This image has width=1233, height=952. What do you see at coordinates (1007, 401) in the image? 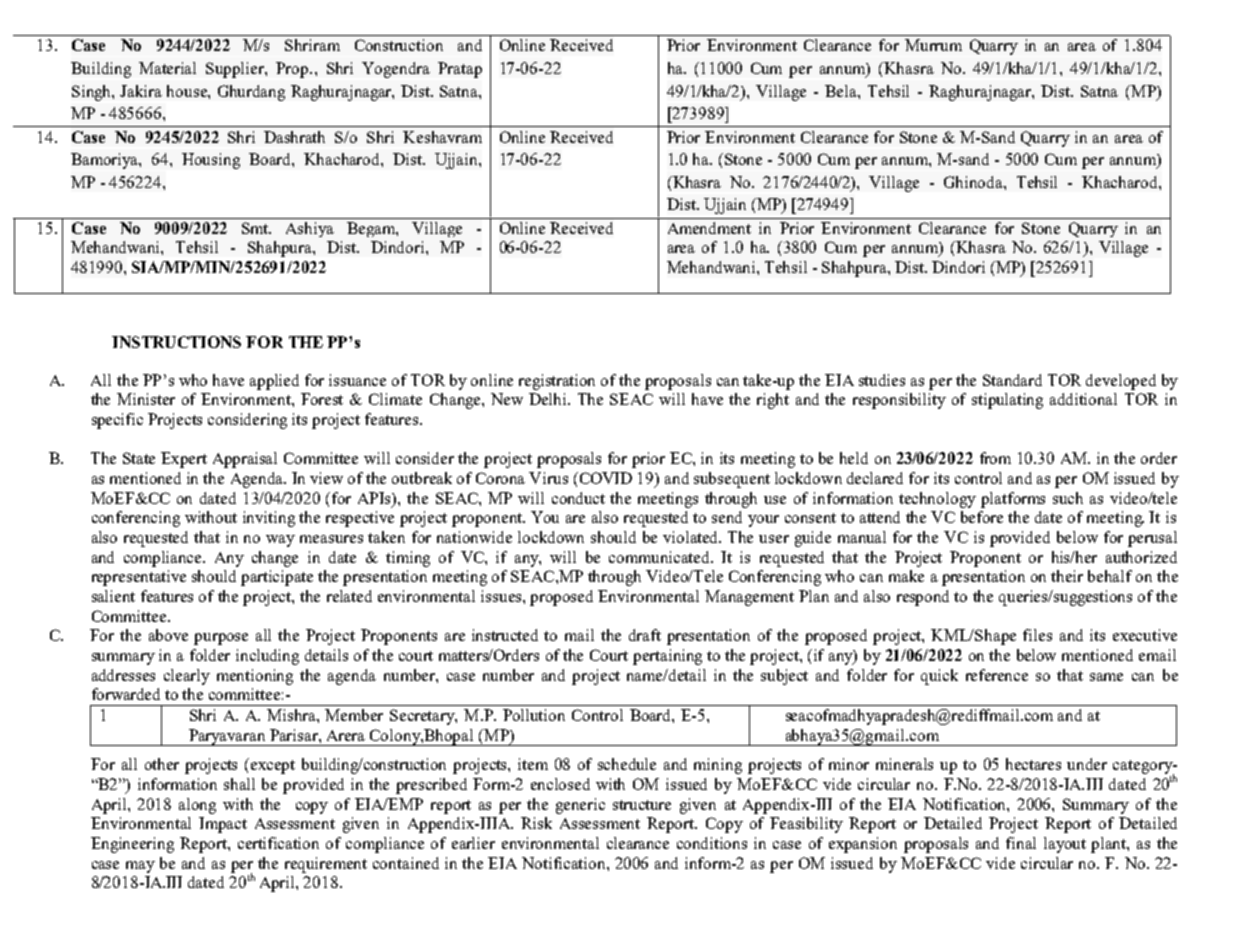
I see `stipulating` at bounding box center [1007, 401].
